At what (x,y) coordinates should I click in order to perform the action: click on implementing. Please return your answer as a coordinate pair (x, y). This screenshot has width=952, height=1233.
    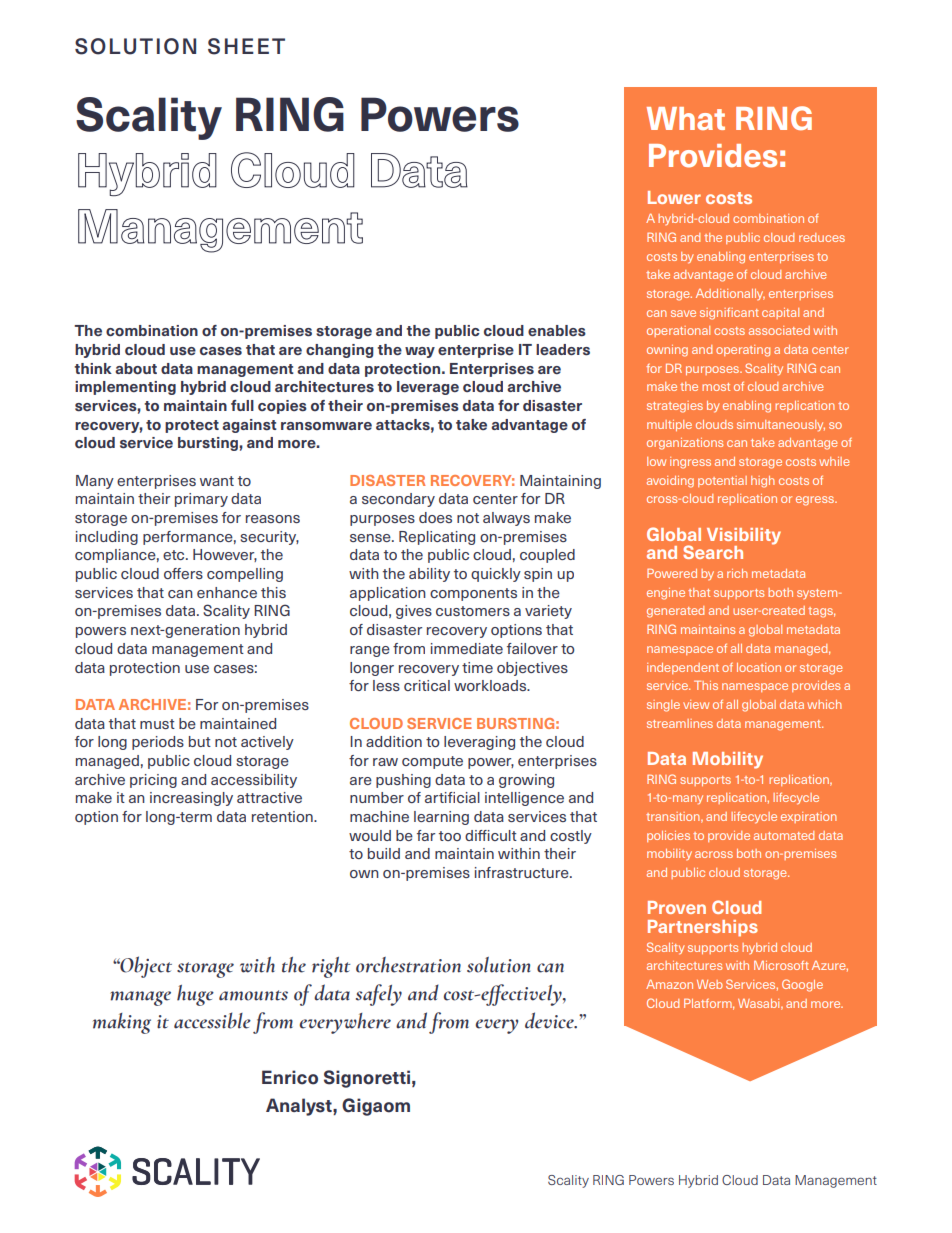
    Looking at the image, I should click on (125, 388).
